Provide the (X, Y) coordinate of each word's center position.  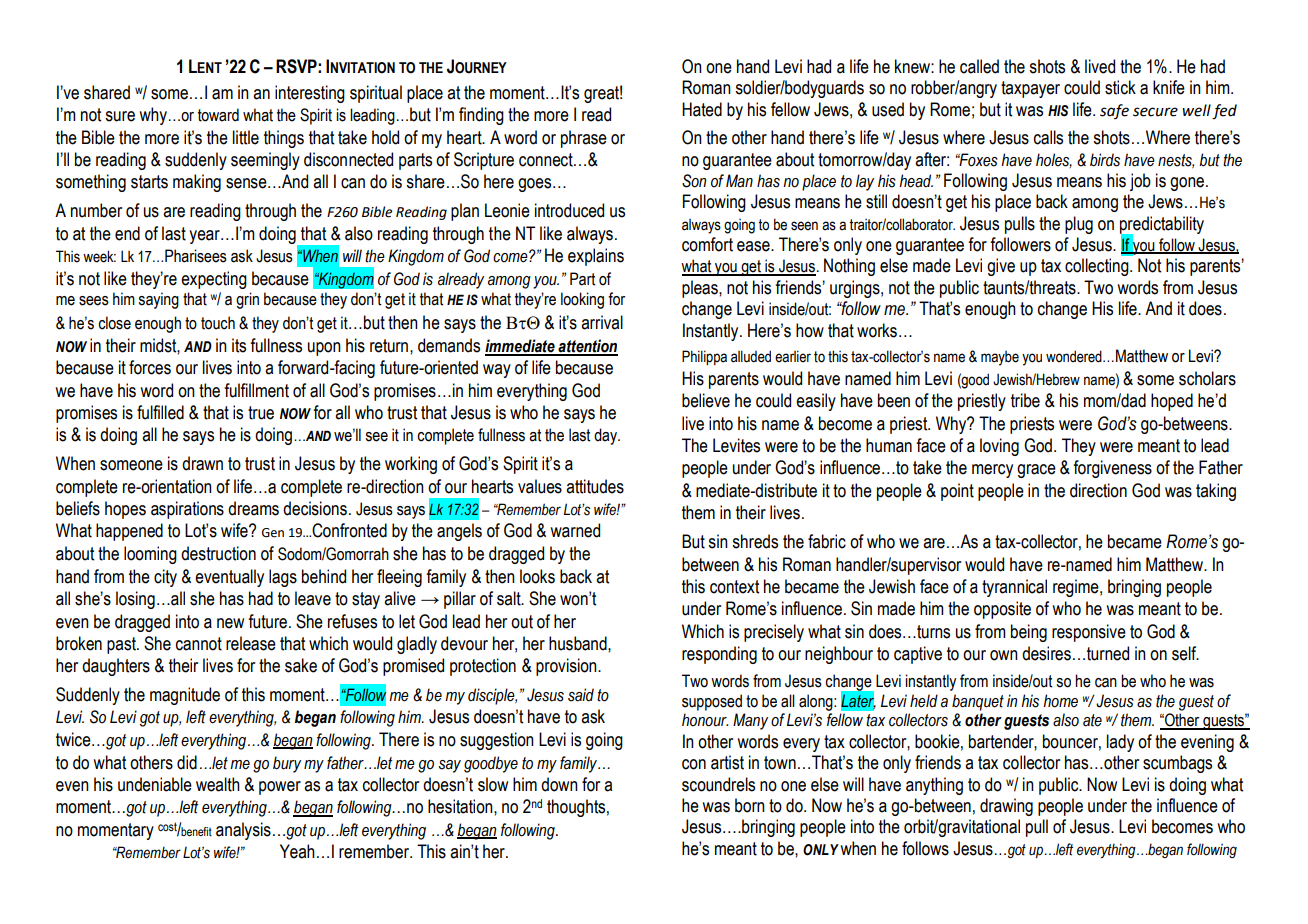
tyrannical (1014, 588)
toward (218, 115)
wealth (218, 784)
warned (575, 530)
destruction (218, 553)
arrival (602, 322)
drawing (1006, 807)
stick (1120, 87)
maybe (1000, 358)
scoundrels (718, 784)
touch (218, 323)
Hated (702, 109)
